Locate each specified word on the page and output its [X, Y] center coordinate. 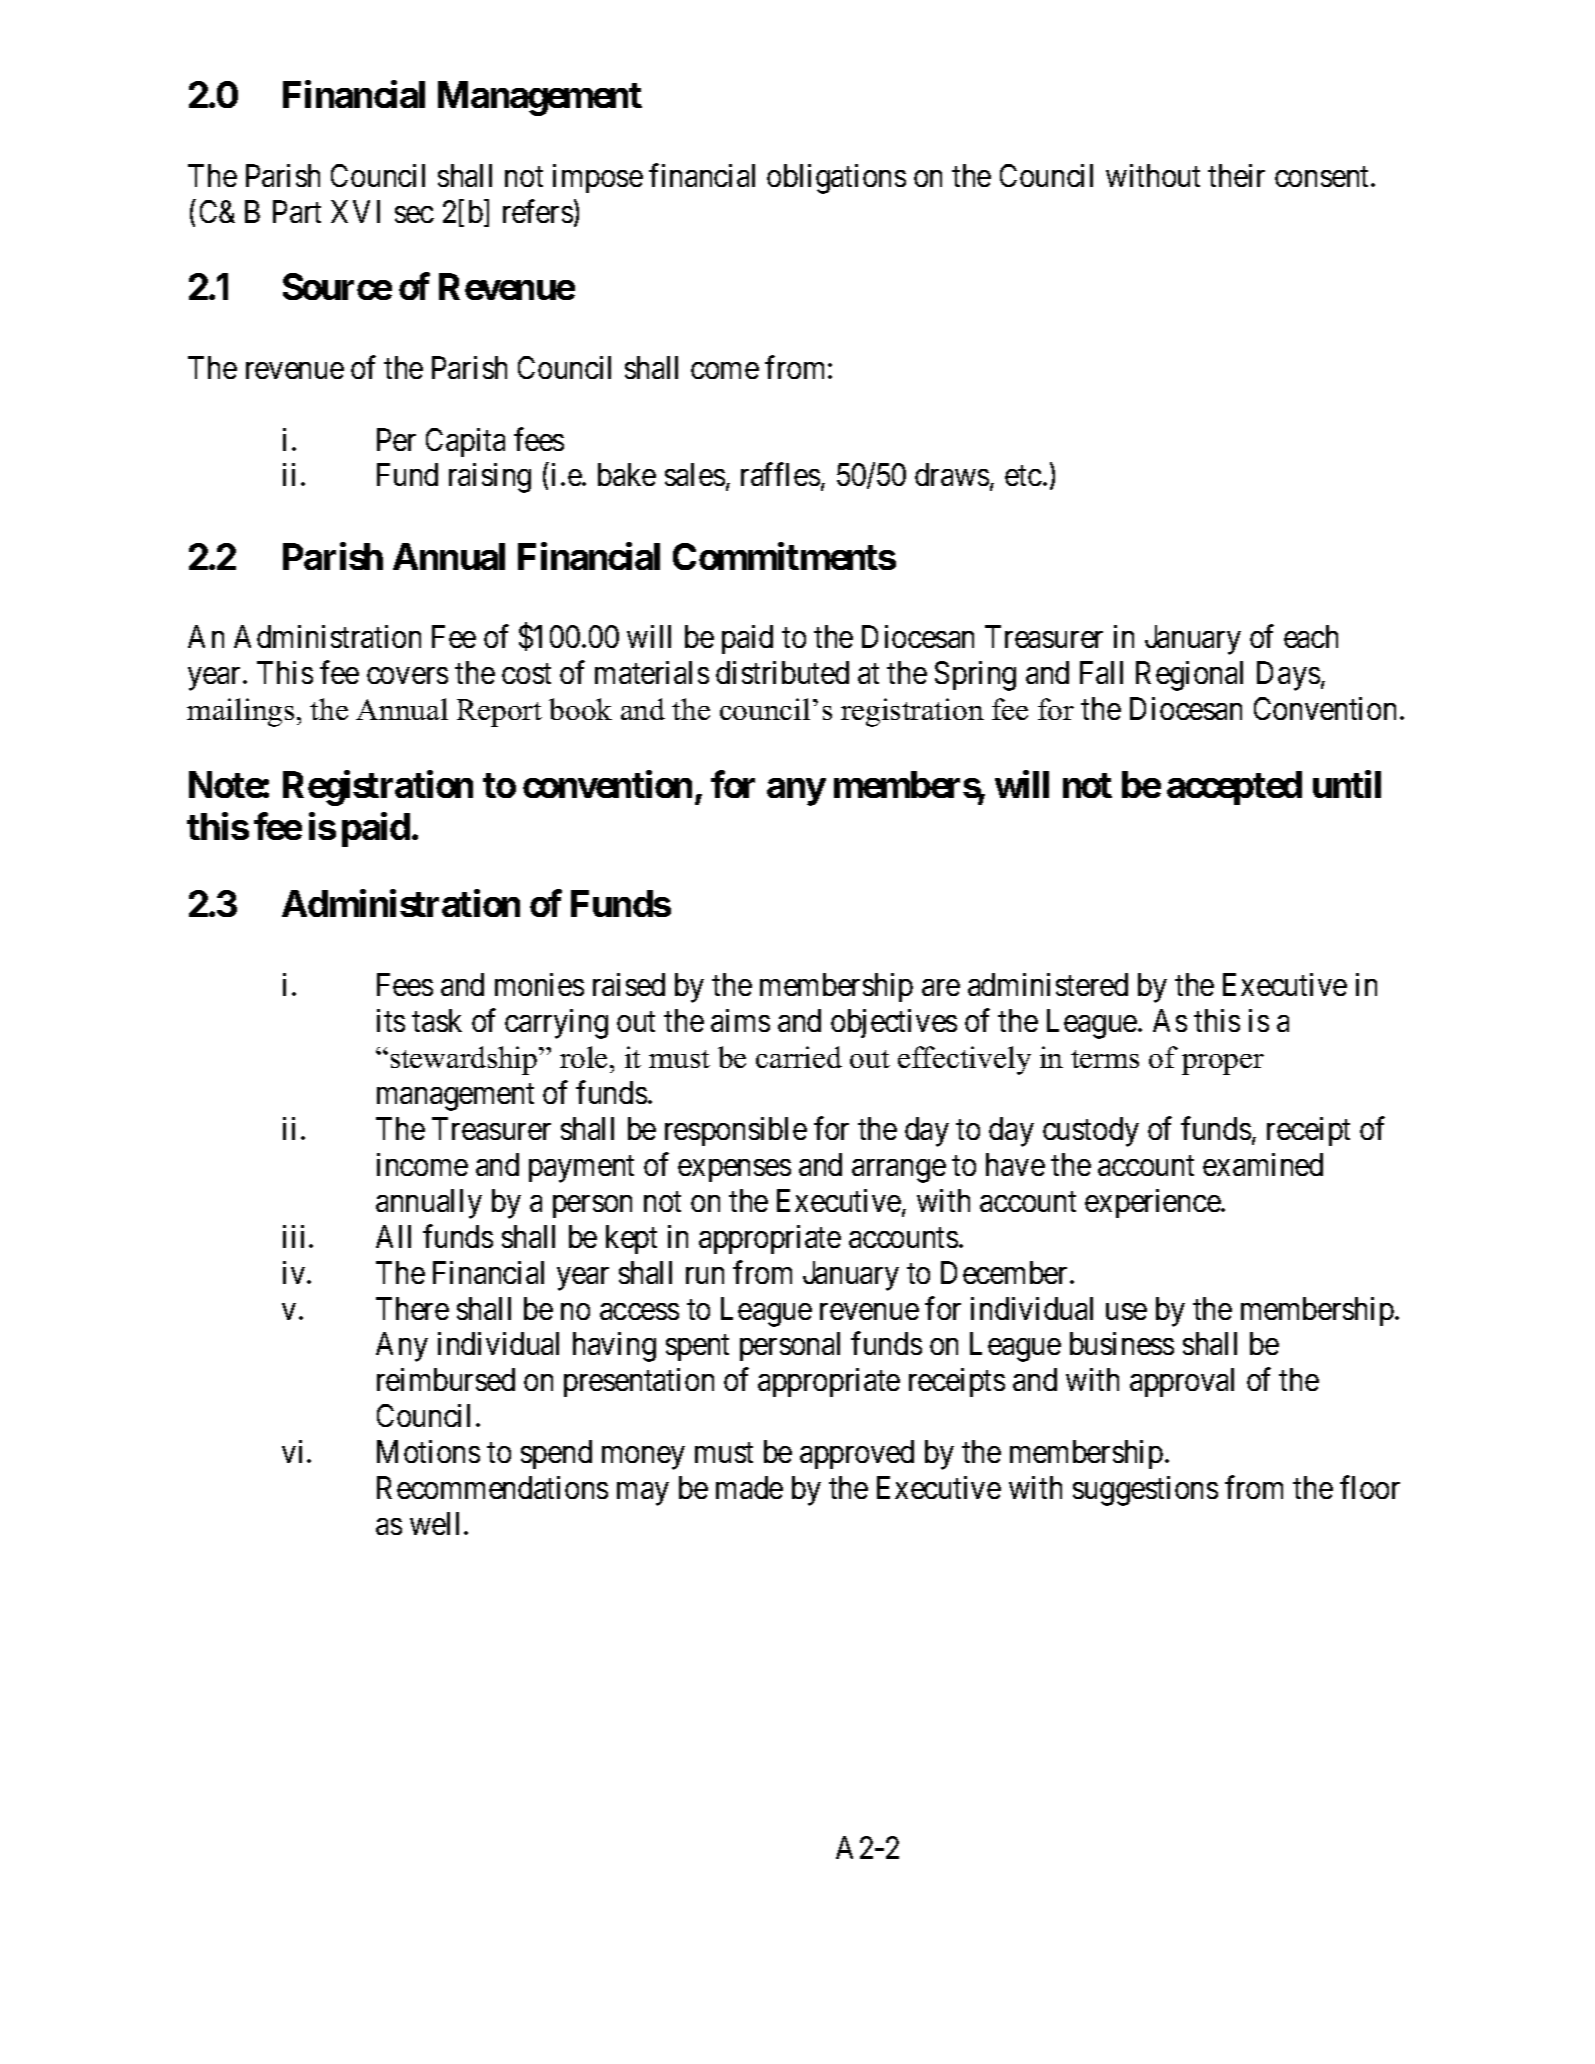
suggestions [1145, 1491]
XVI [355, 211]
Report [499, 713]
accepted [1234, 788]
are [941, 988]
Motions [428, 1451]
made [749, 1487]
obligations [836, 179]
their [1236, 175]
